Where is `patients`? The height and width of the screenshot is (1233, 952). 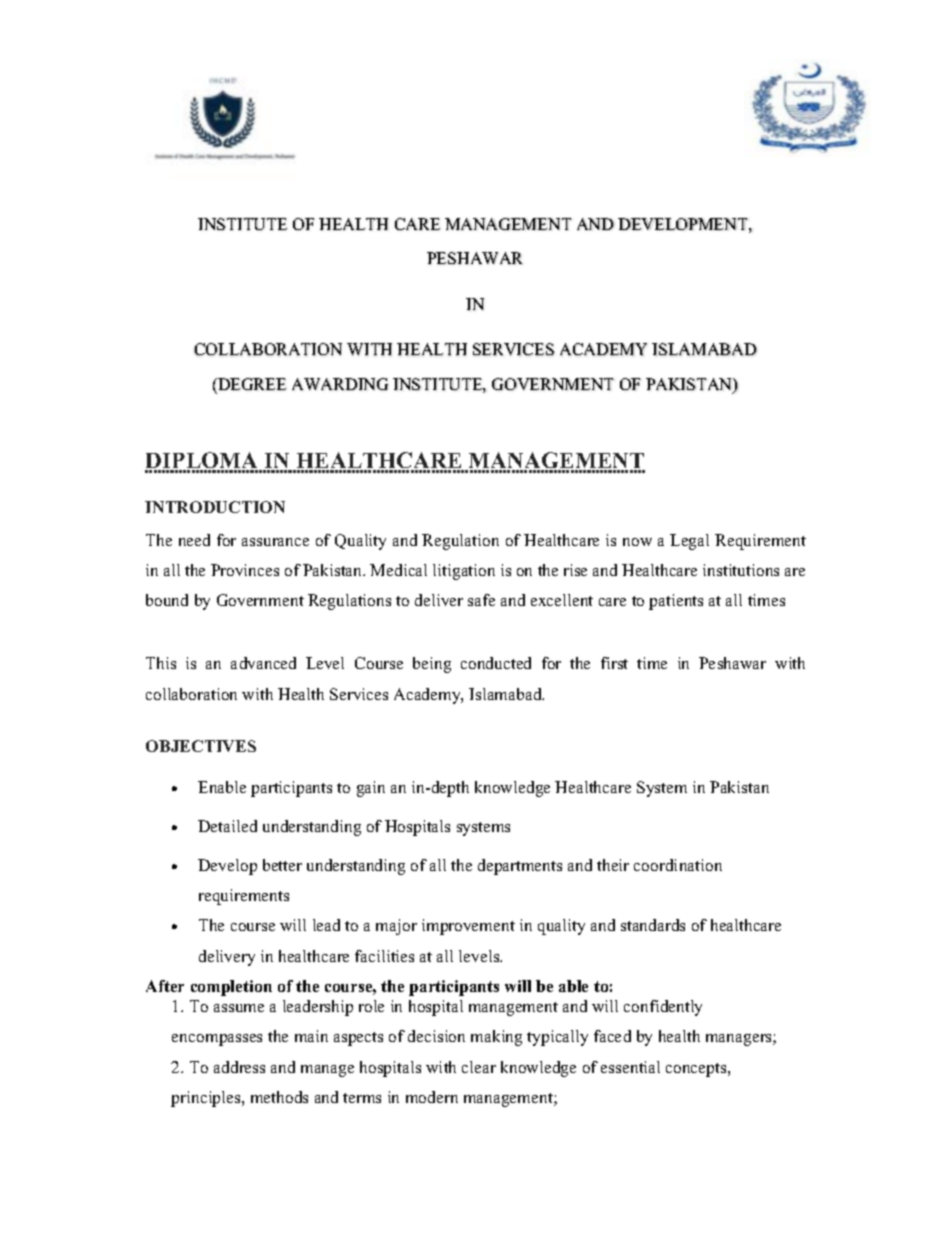
patients is located at coordinates (676, 602).
